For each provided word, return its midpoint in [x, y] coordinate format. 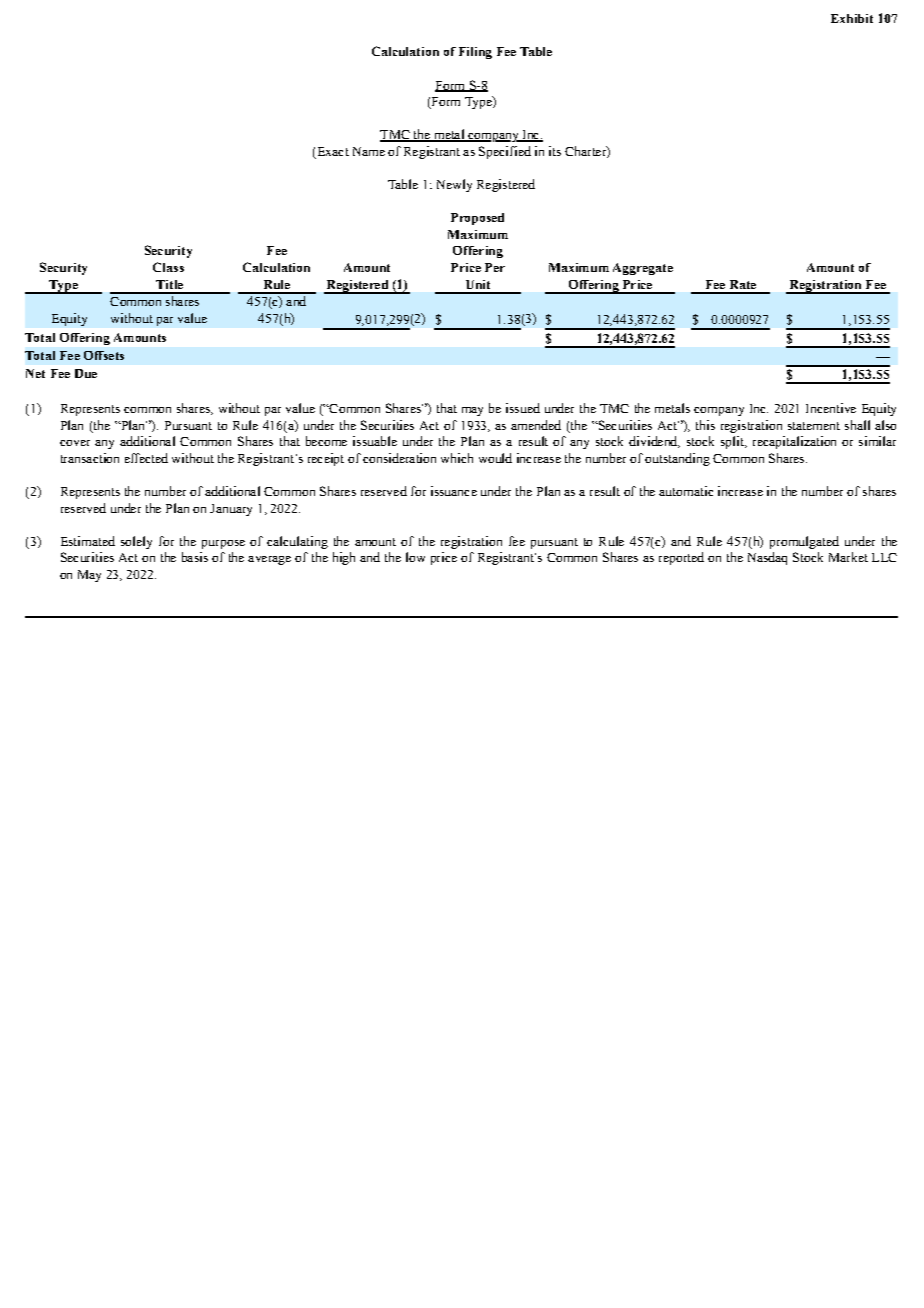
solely [136, 542]
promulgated [804, 542]
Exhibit [852, 18]
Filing [475, 53]
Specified [505, 152]
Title [169, 284]
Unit [478, 284]
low [415, 557]
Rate [743, 284]
